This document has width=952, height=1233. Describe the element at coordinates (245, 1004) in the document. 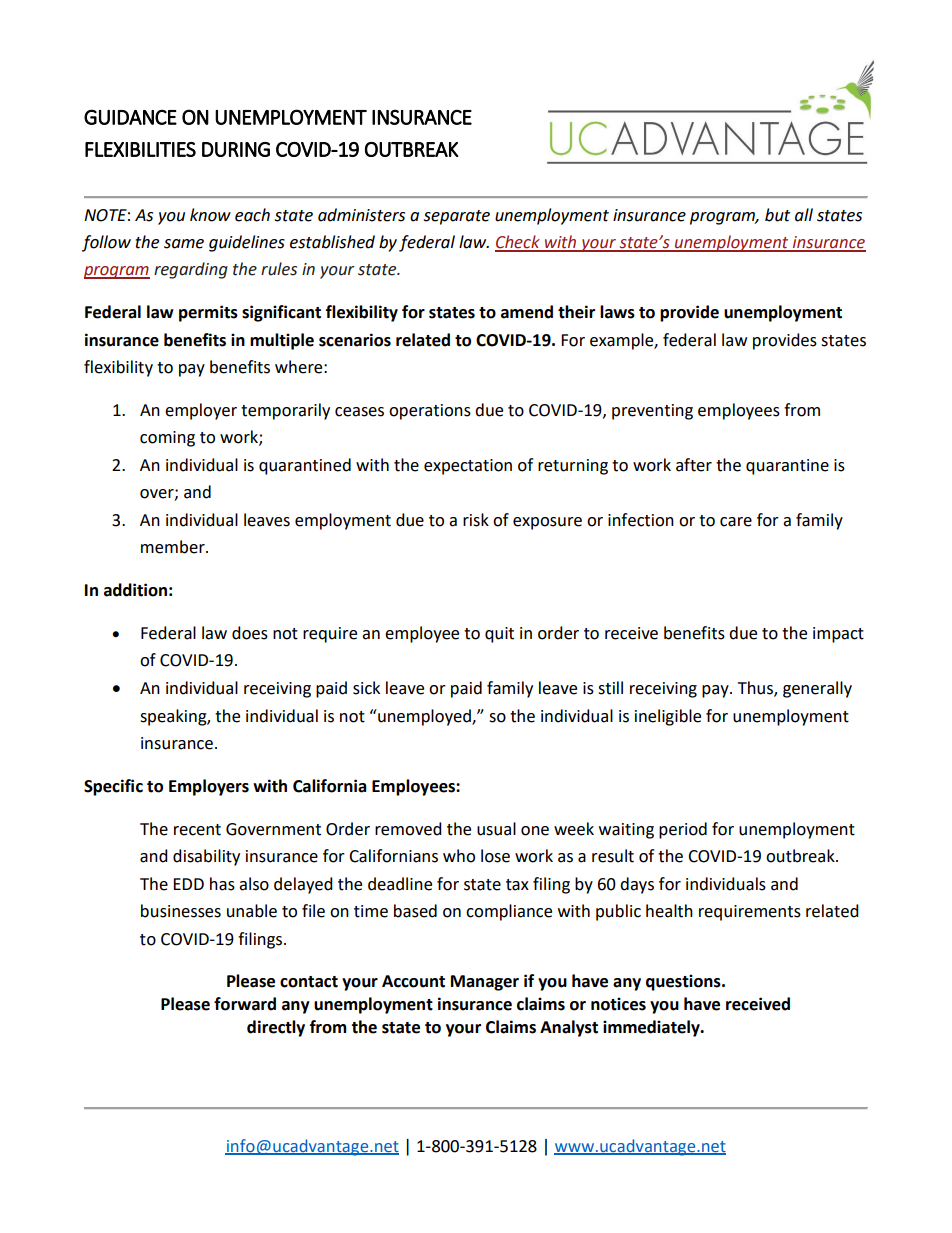

I see `forward` at that location.
